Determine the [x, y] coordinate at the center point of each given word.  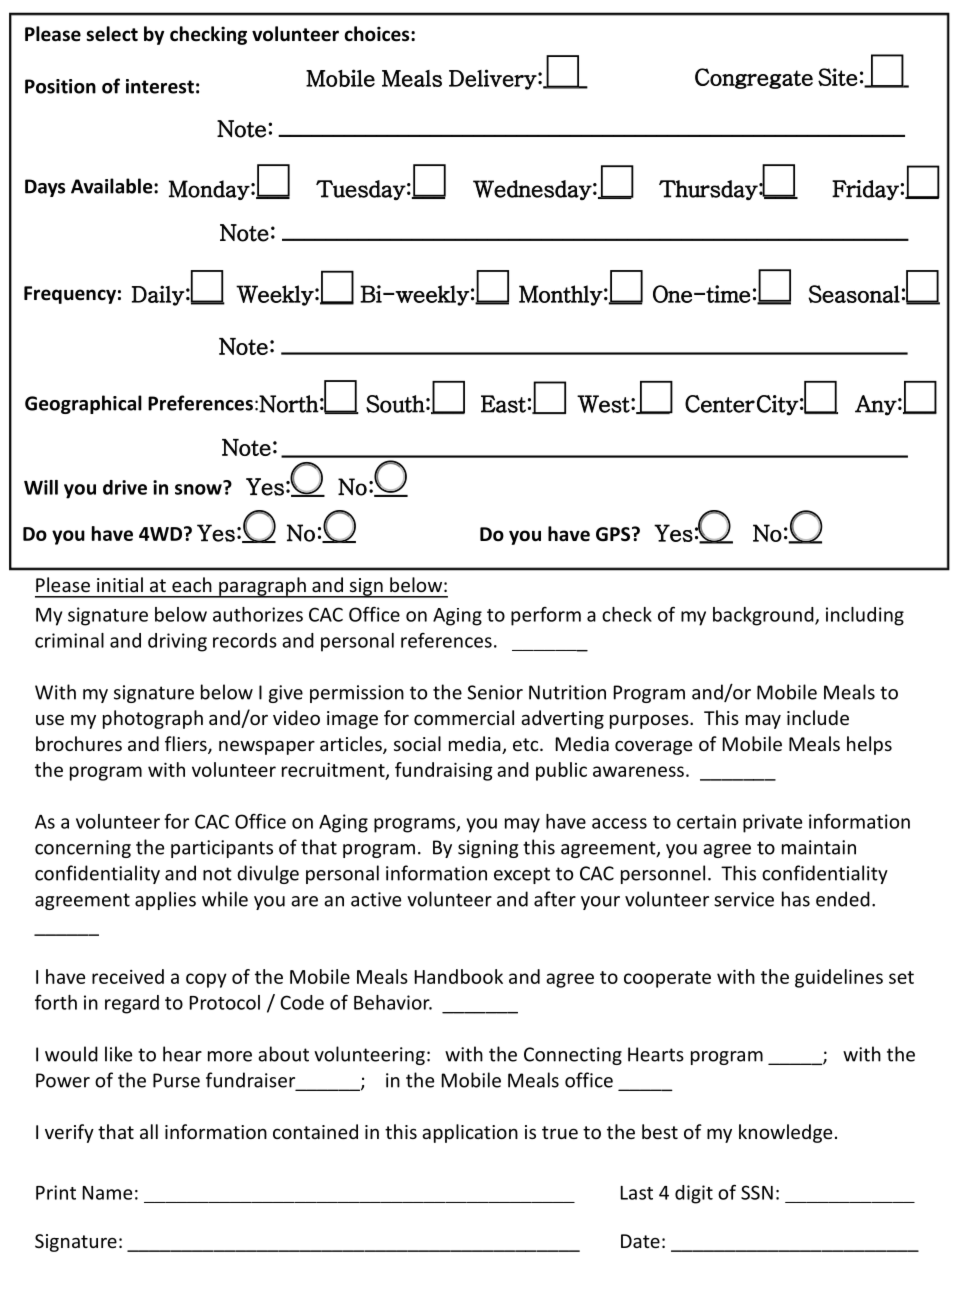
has [796, 899]
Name [107, 1193]
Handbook [459, 976]
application [470, 1133]
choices [378, 34]
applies [165, 900]
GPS [614, 534]
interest [160, 86]
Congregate [754, 78]
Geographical [83, 404]
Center [720, 404]
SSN [757, 1192]
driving [177, 642]
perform [546, 616]
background [764, 616]
